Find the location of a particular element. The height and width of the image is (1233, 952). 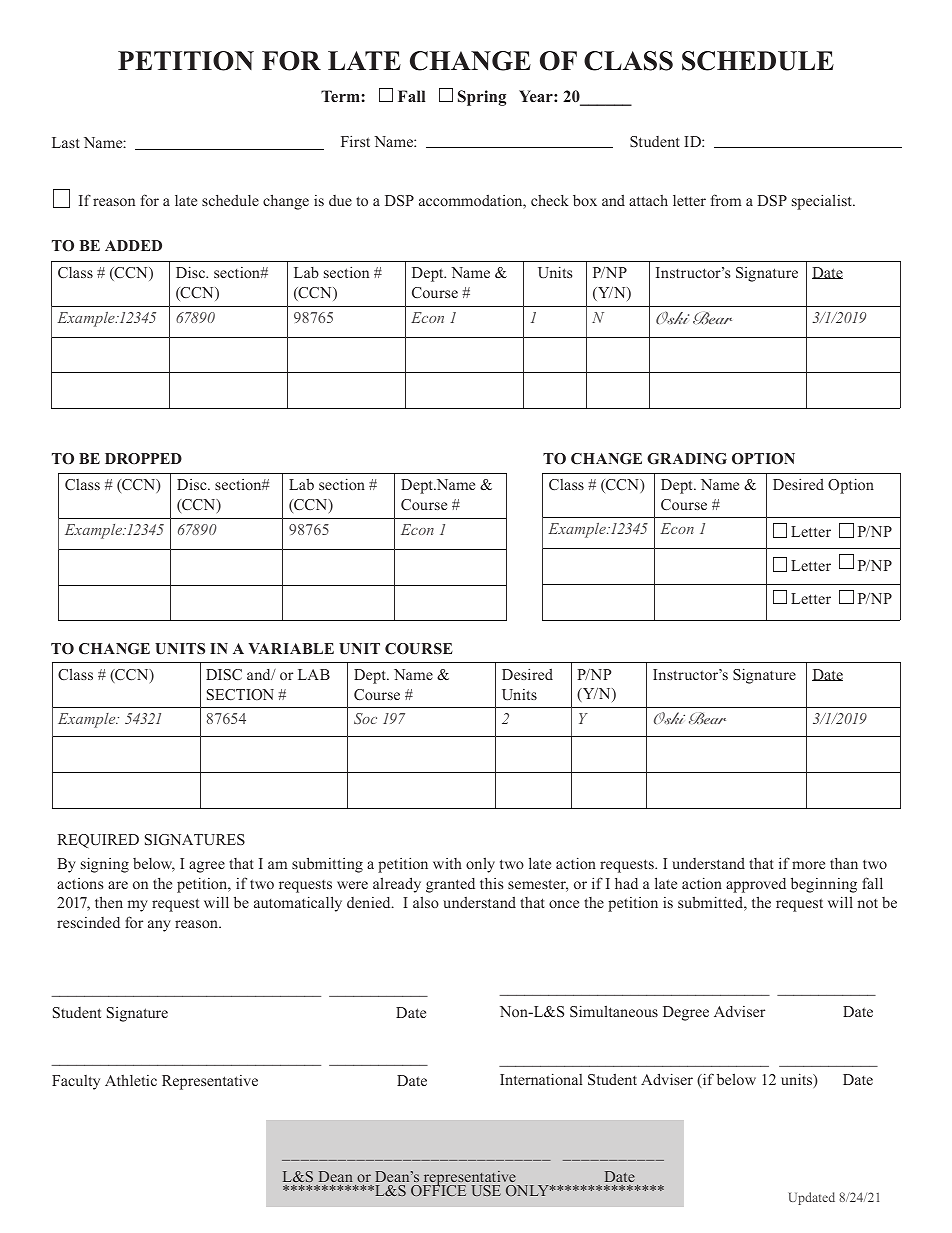

GRADING is located at coordinates (687, 459).
